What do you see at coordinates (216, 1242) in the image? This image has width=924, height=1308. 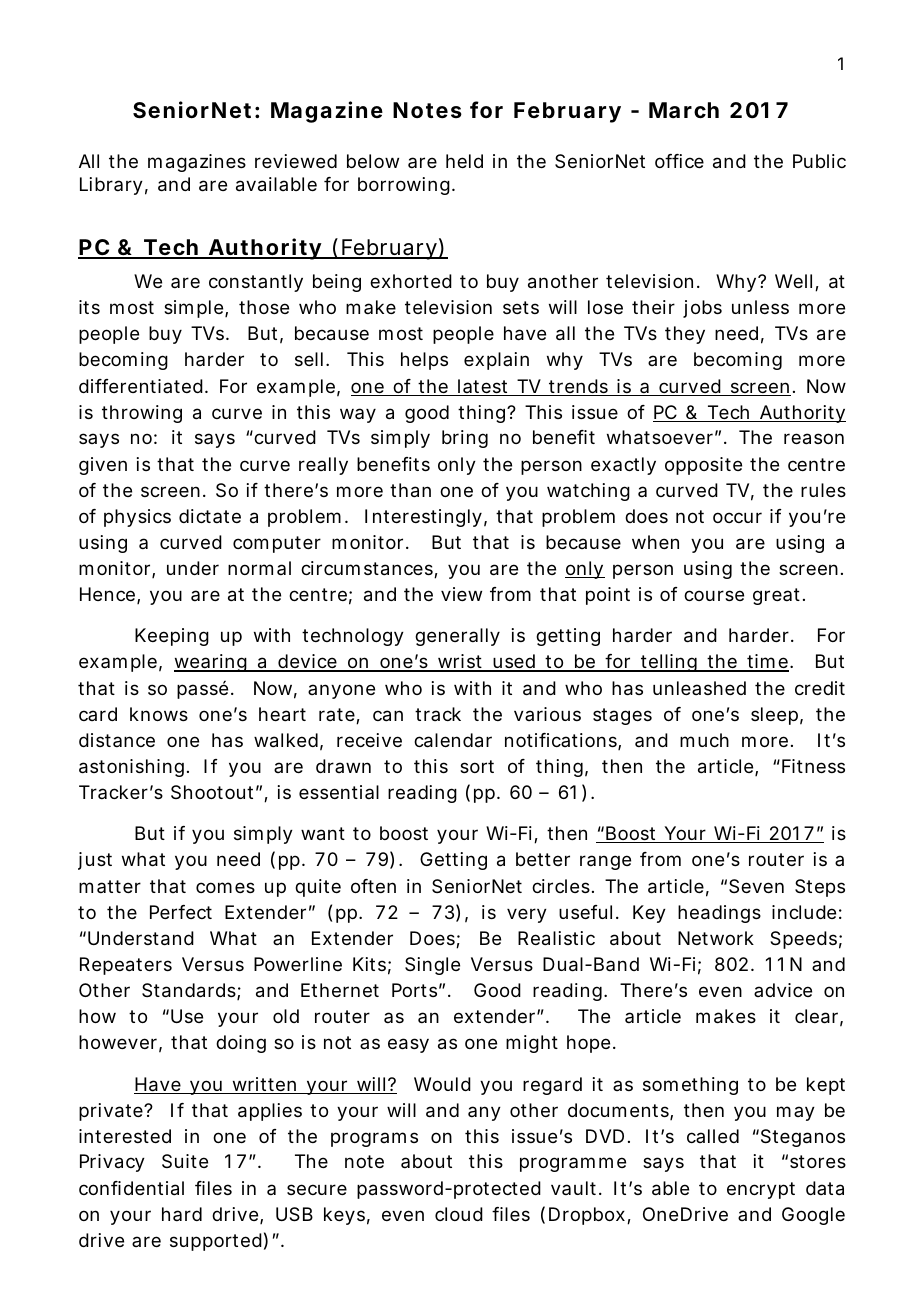 I see `supported` at bounding box center [216, 1242].
